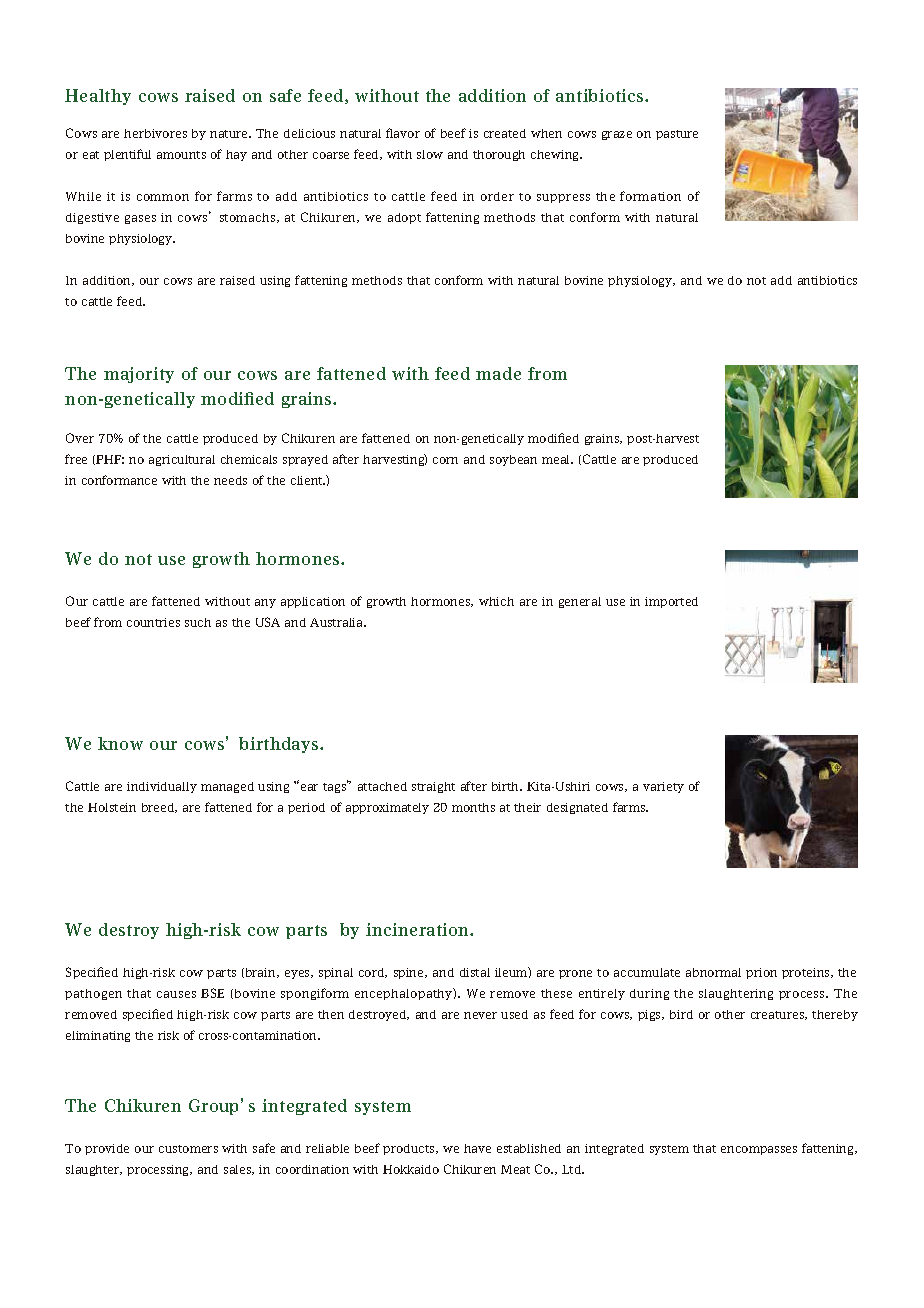  I want to click on countries, so click(153, 622).
